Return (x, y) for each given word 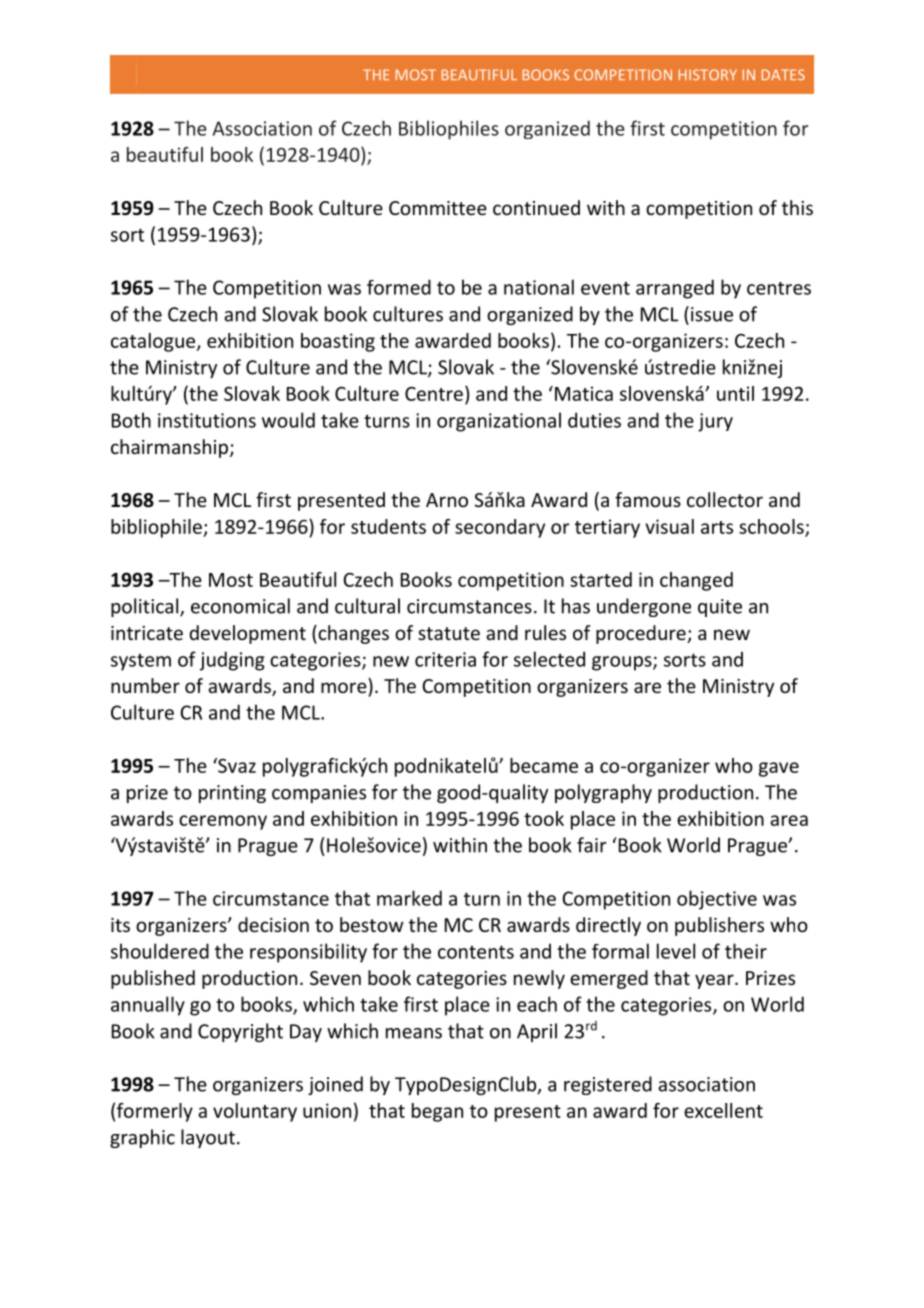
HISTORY (708, 74)
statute (449, 633)
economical (240, 606)
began (437, 1112)
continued (536, 207)
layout (208, 1138)
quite (720, 608)
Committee (438, 208)
